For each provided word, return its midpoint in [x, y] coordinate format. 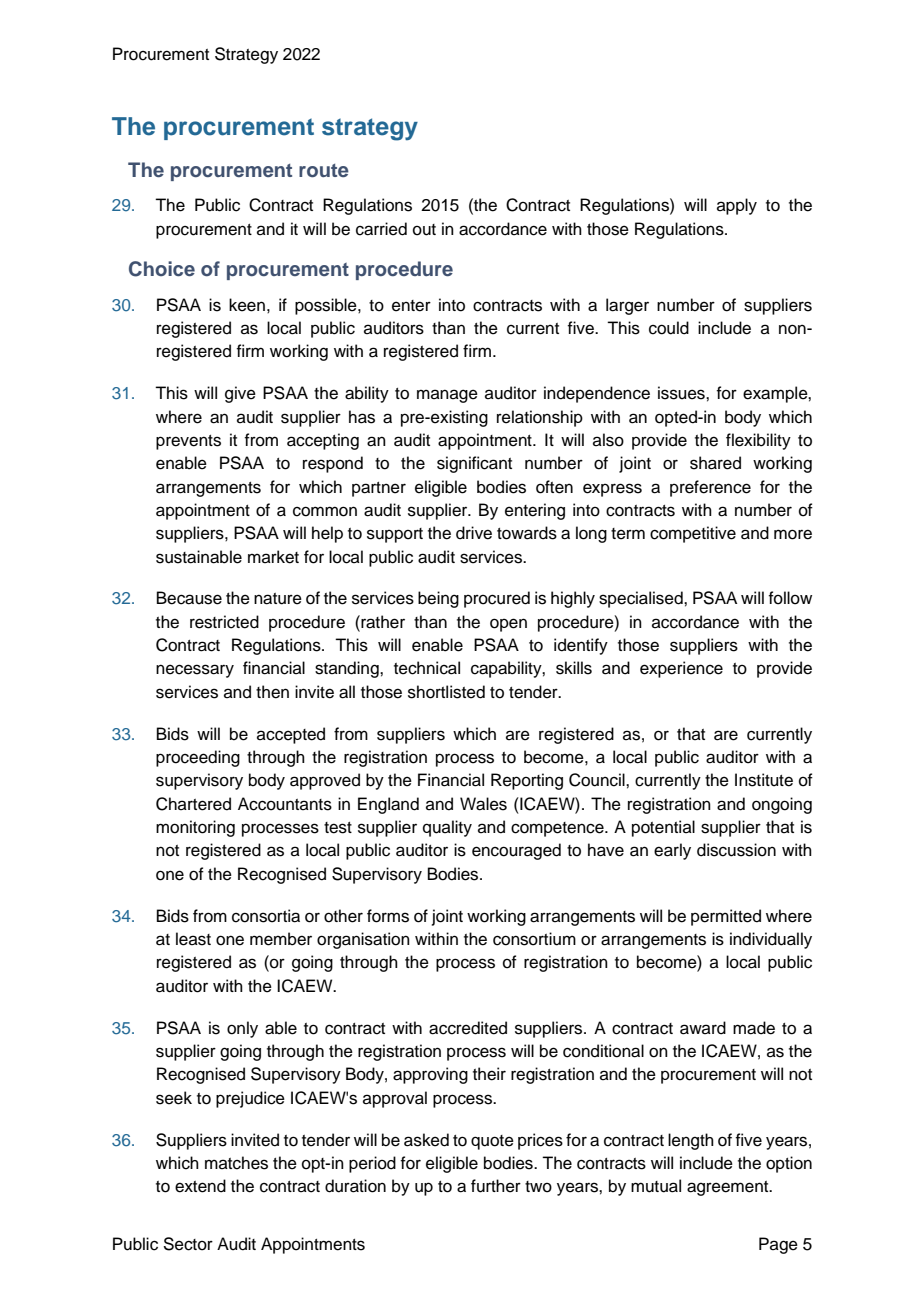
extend [200, 1186]
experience [681, 669]
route [324, 171]
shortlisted [446, 692]
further [496, 1186]
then [272, 692]
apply [737, 206]
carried [381, 229]
